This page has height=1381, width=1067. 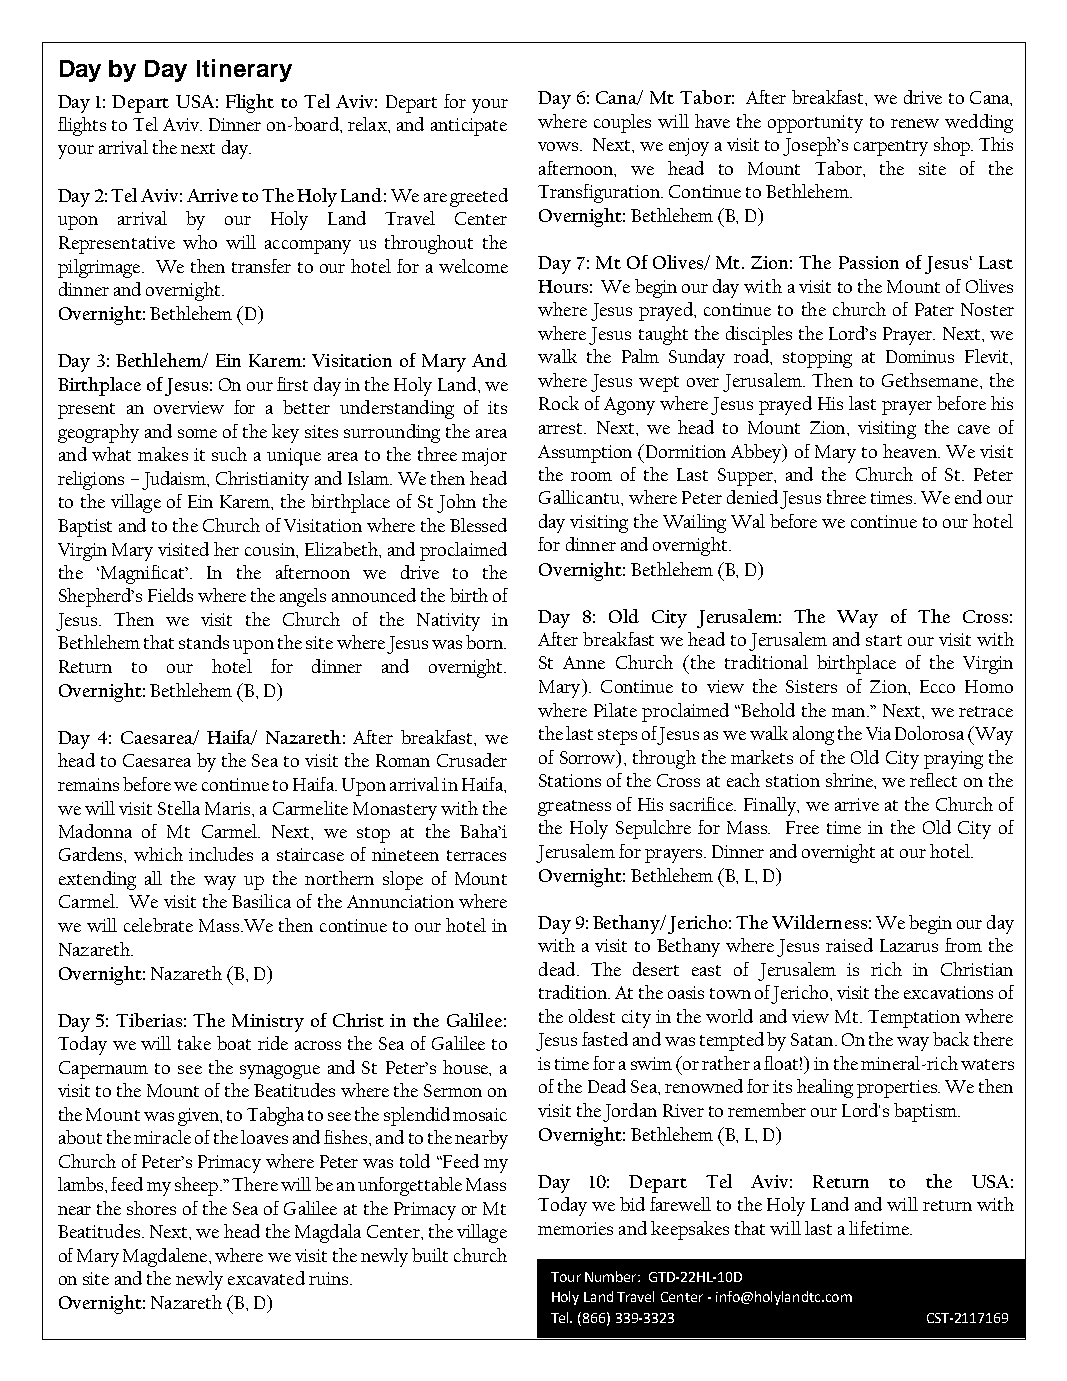 I want to click on room, so click(x=591, y=476).
